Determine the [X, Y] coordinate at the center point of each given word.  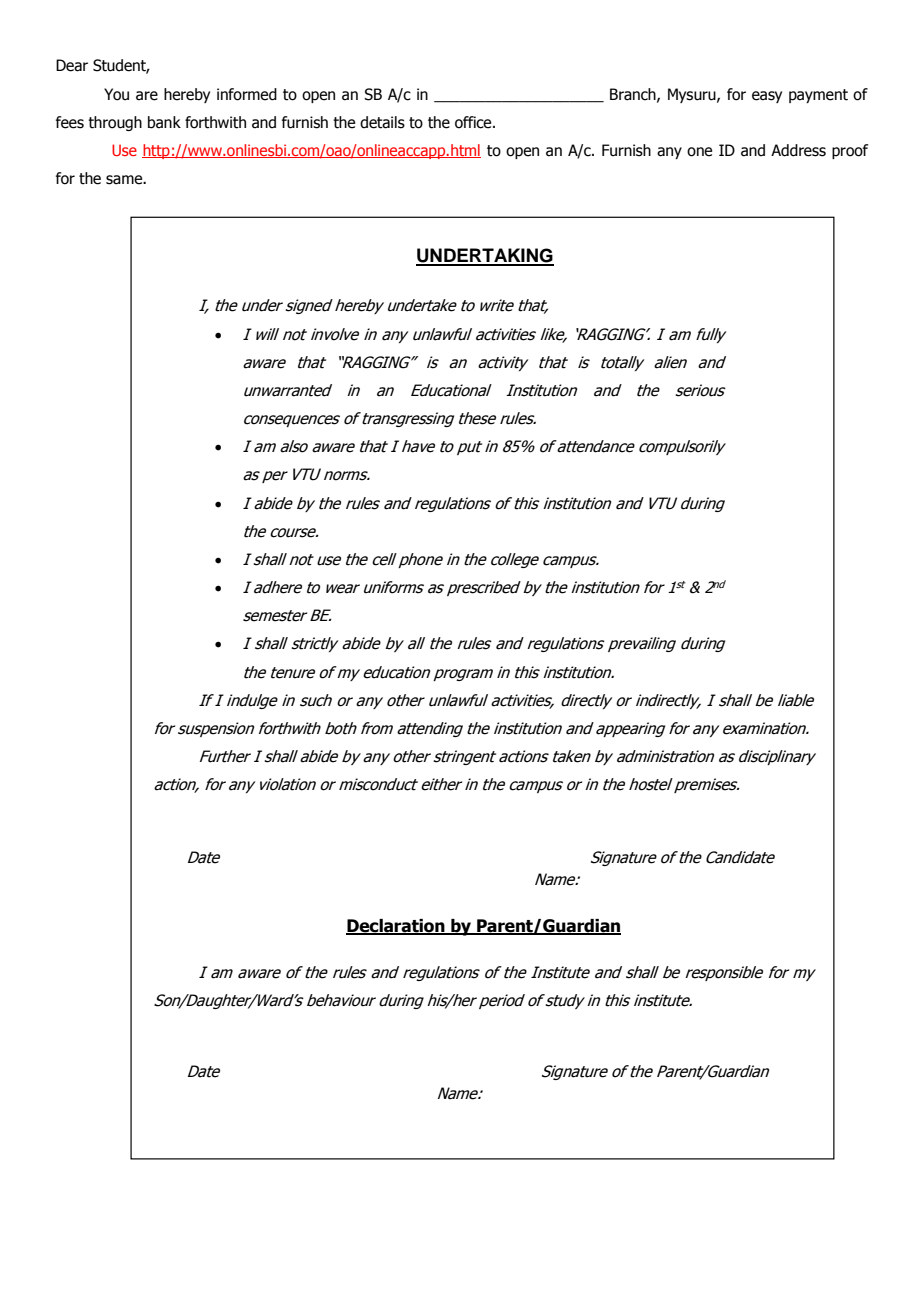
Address [798, 150]
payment [818, 96]
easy [767, 97]
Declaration [396, 927]
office [474, 122]
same [125, 180]
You [116, 94]
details [382, 122]
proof [850, 151]
